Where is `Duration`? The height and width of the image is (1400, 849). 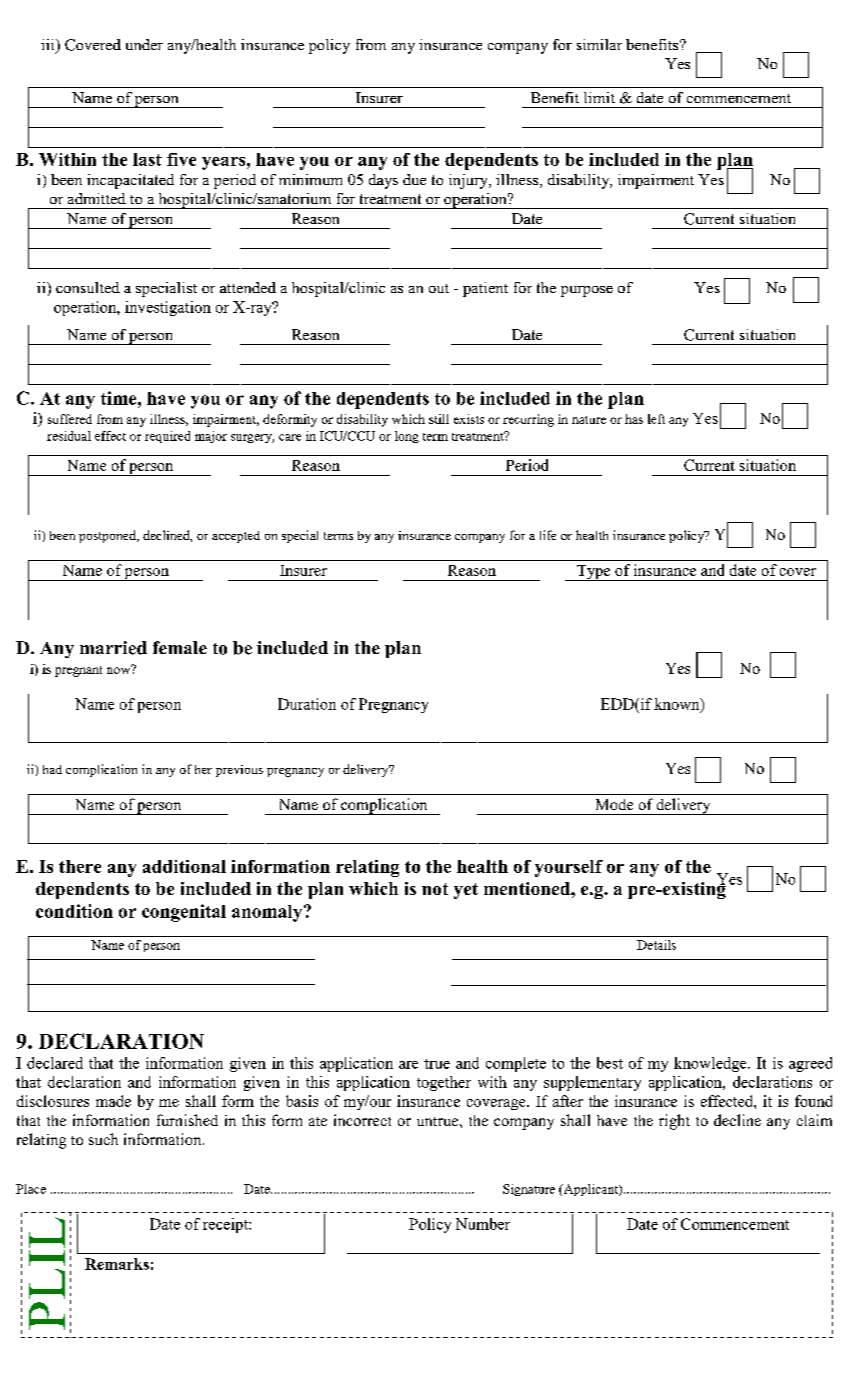
Duration is located at coordinates (307, 704).
